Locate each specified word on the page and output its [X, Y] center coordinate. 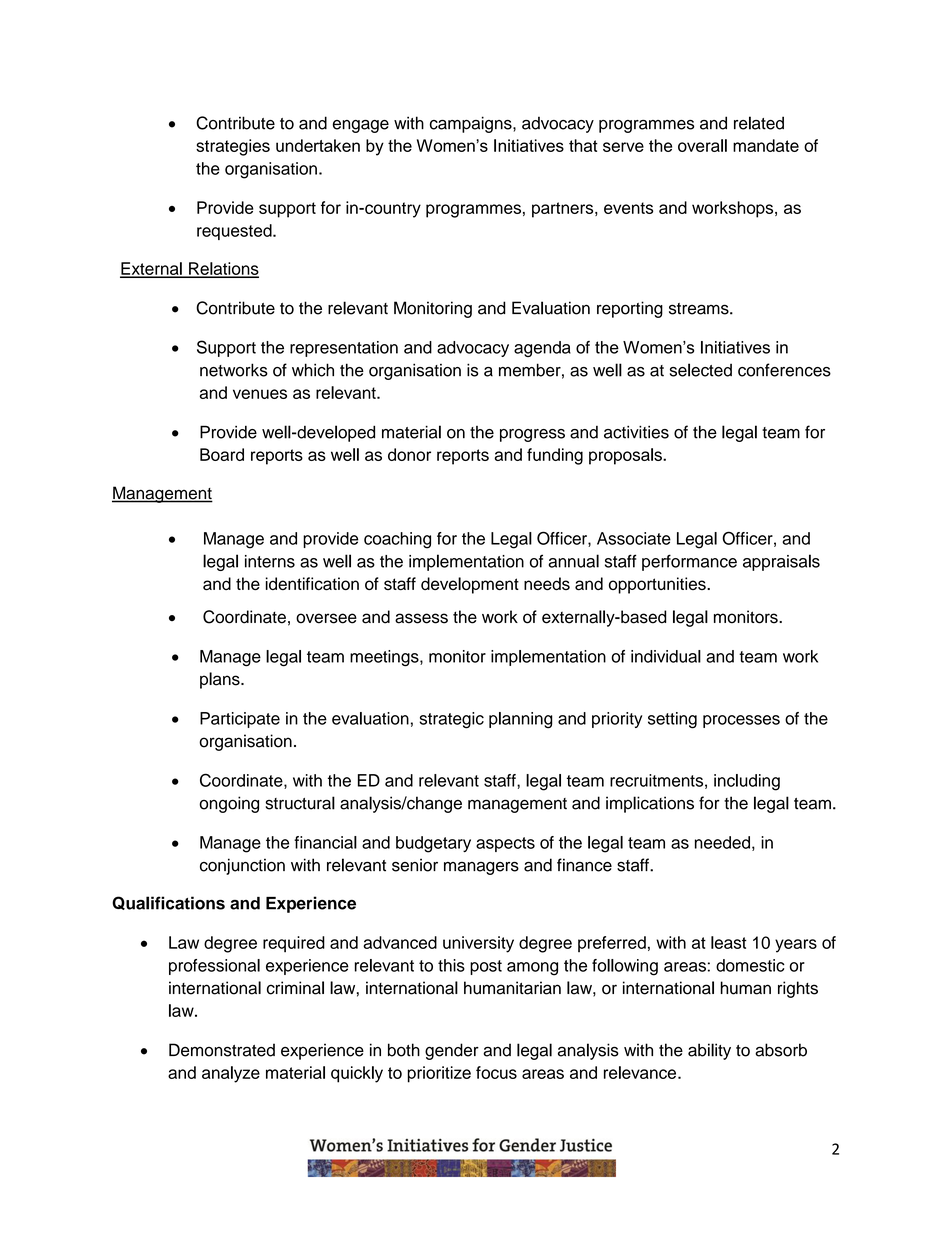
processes [741, 721]
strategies [233, 147]
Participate [240, 720]
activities [636, 432]
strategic [451, 720]
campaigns [472, 124]
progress [532, 435]
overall [702, 145]
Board [222, 454]
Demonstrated [222, 1050]
